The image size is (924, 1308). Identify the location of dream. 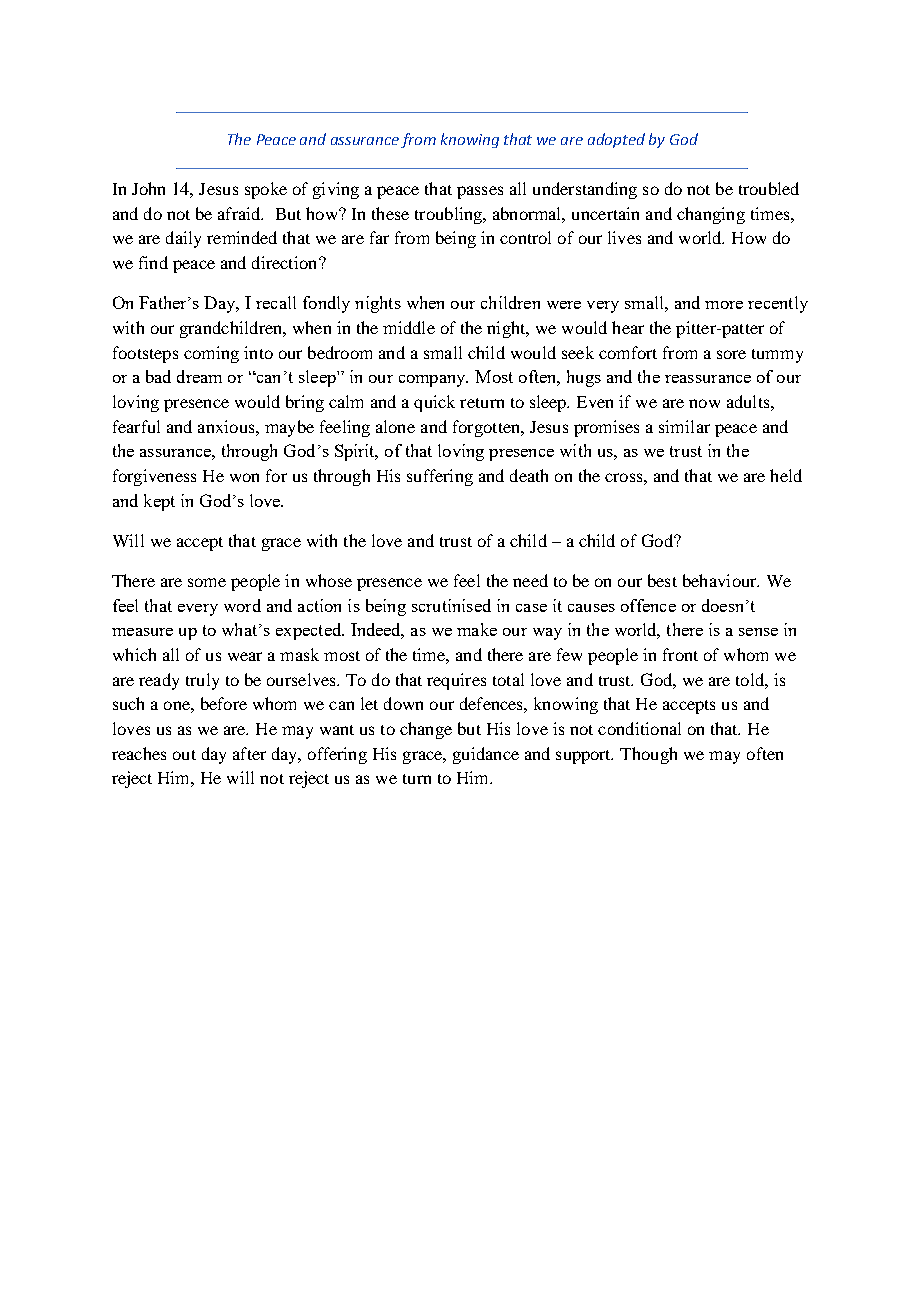
(199, 376).
